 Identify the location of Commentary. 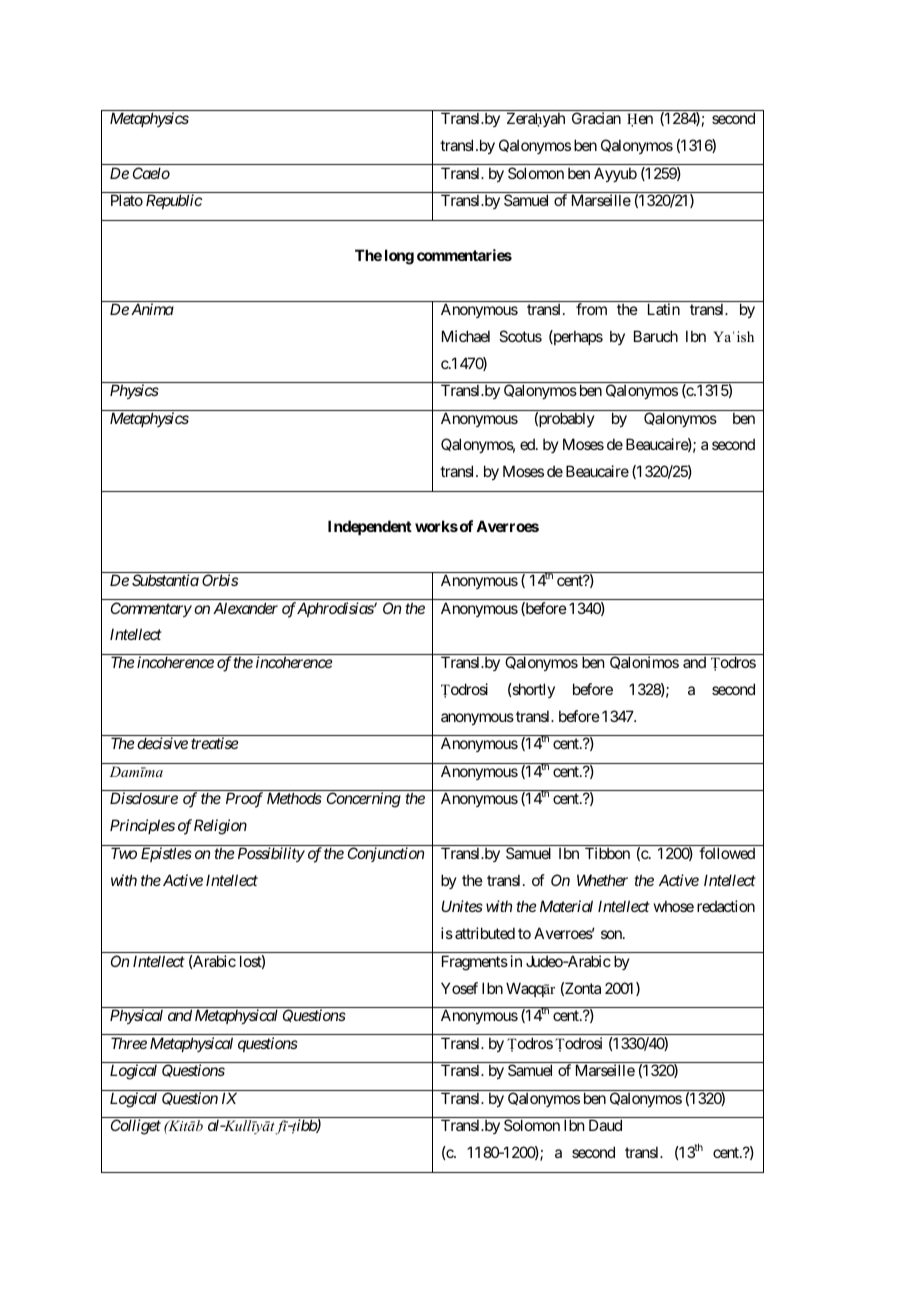
(151, 609).
